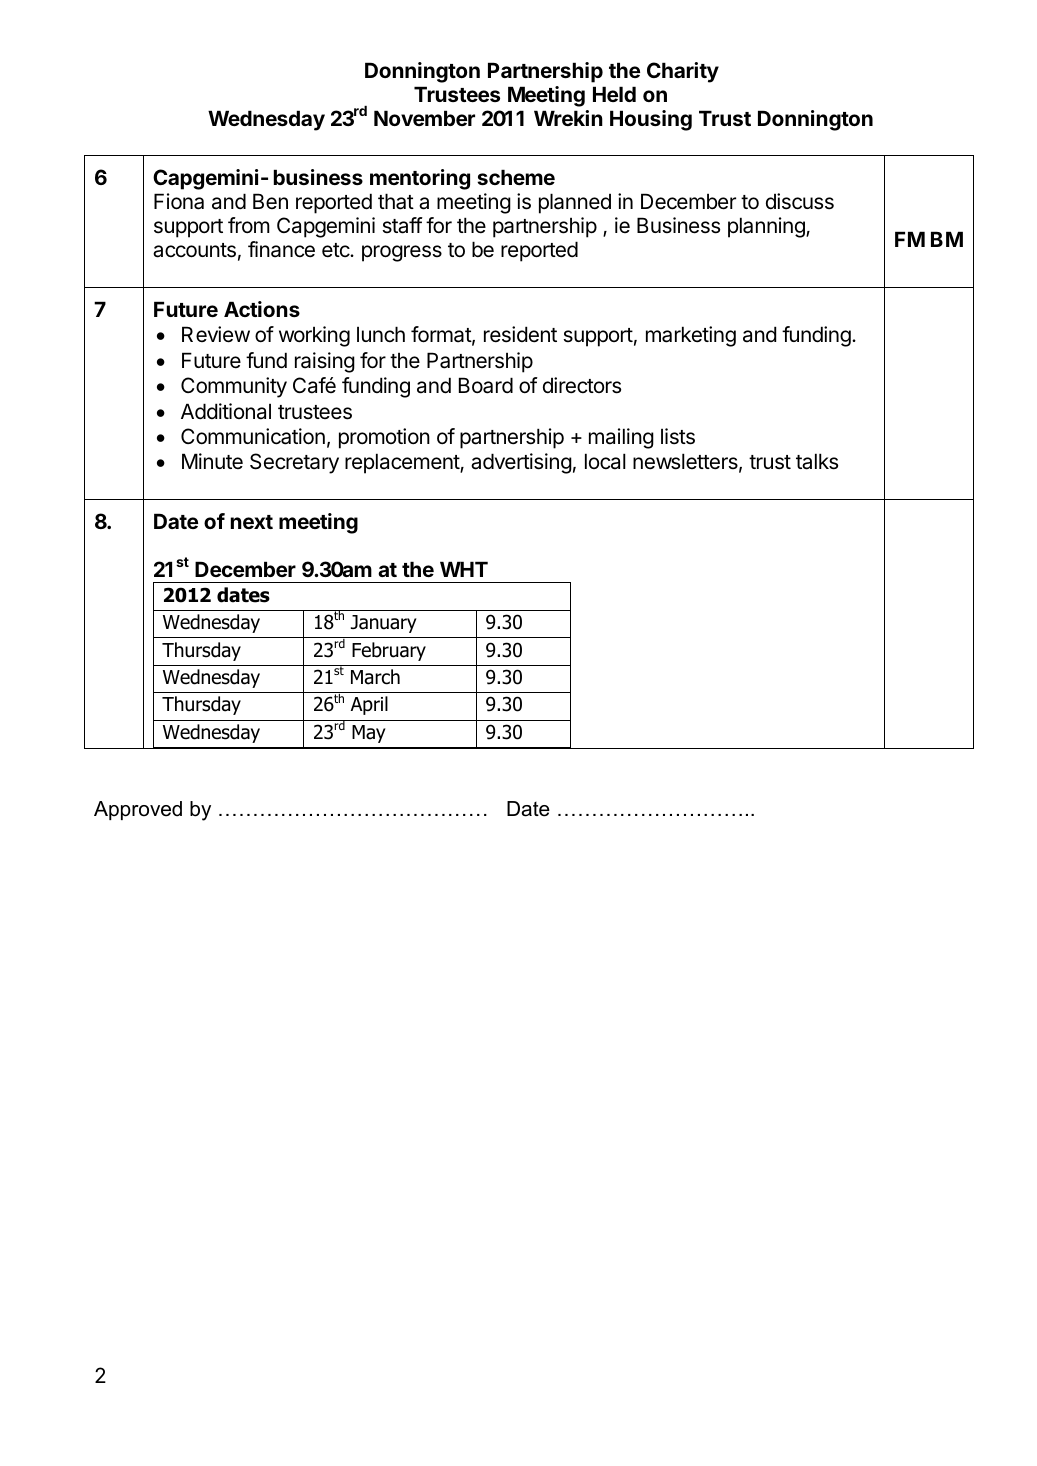  I want to click on Communication, so click(253, 436).
